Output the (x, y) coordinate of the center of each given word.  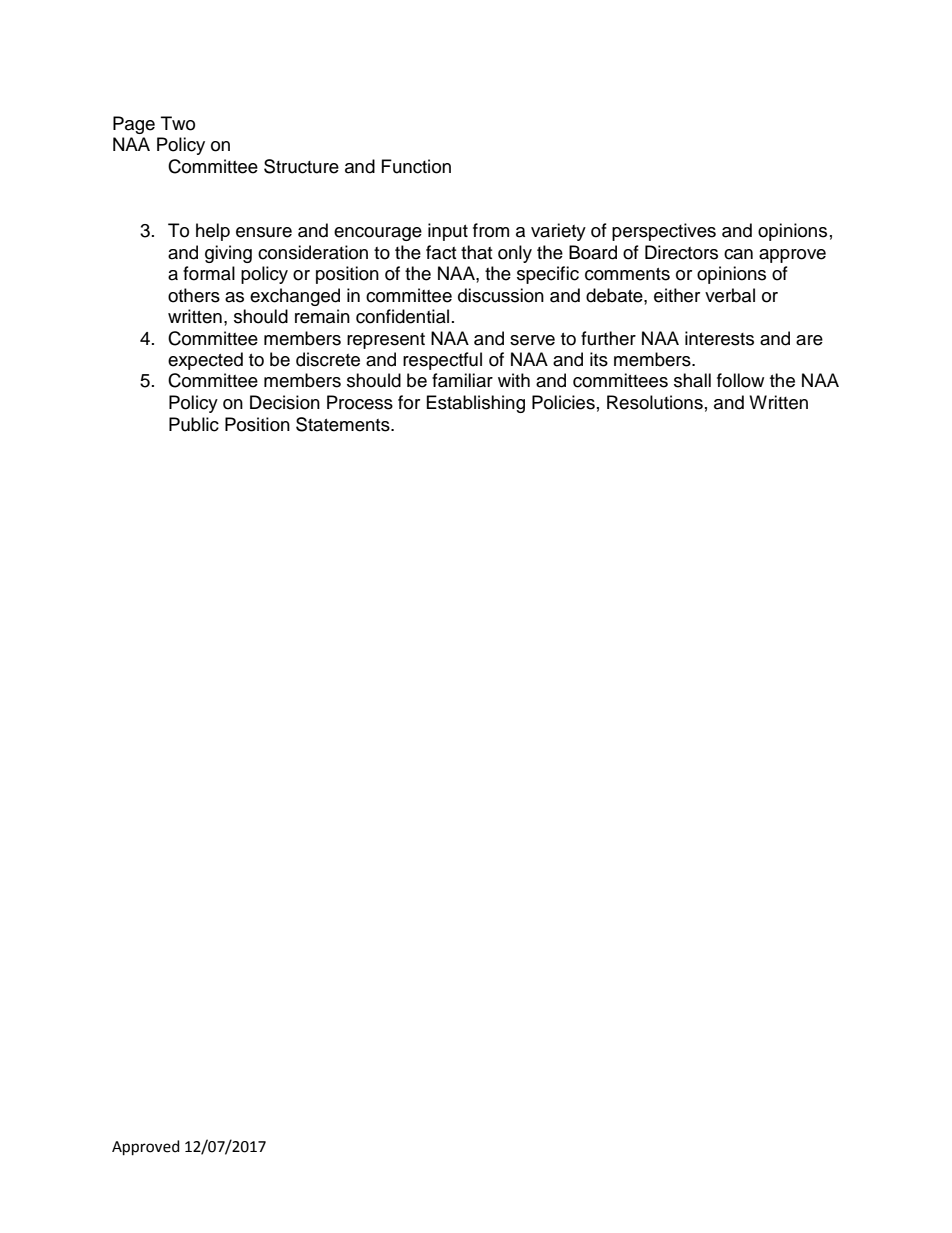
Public (194, 424)
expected (205, 361)
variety (558, 232)
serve (532, 340)
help (213, 232)
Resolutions (655, 402)
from (491, 230)
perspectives (664, 232)
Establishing (476, 404)
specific (548, 275)
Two (178, 123)
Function (416, 166)
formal (209, 273)
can (738, 254)
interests (719, 338)
